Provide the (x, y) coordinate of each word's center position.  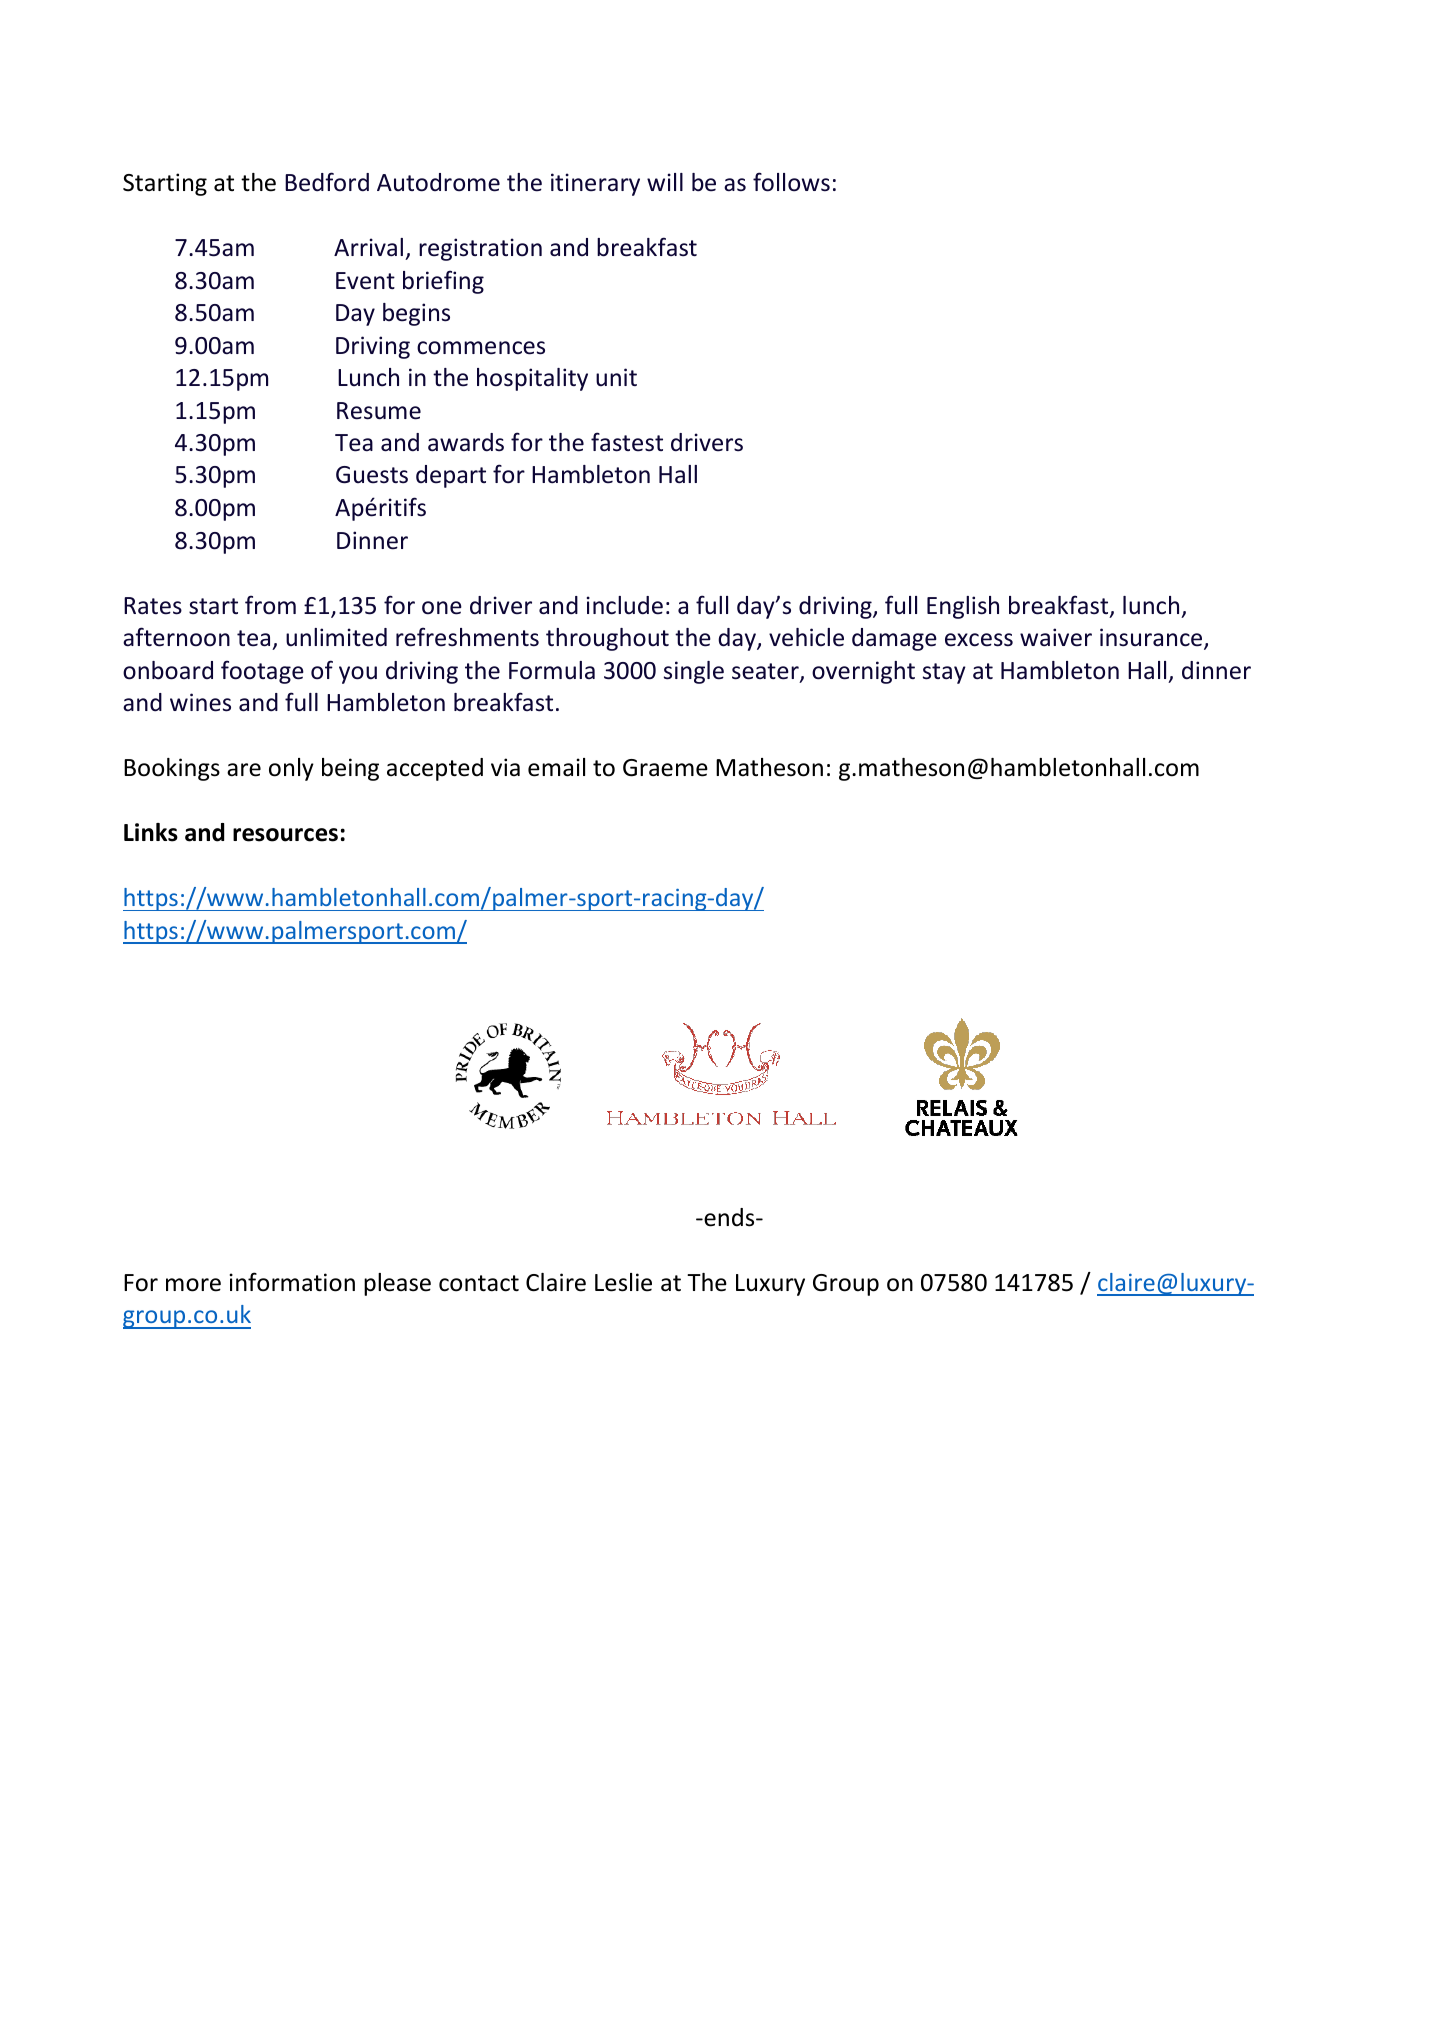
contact (479, 1283)
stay (944, 673)
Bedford (327, 182)
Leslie (623, 1282)
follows (791, 182)
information (292, 1282)
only (291, 769)
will (665, 182)
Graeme (665, 768)
